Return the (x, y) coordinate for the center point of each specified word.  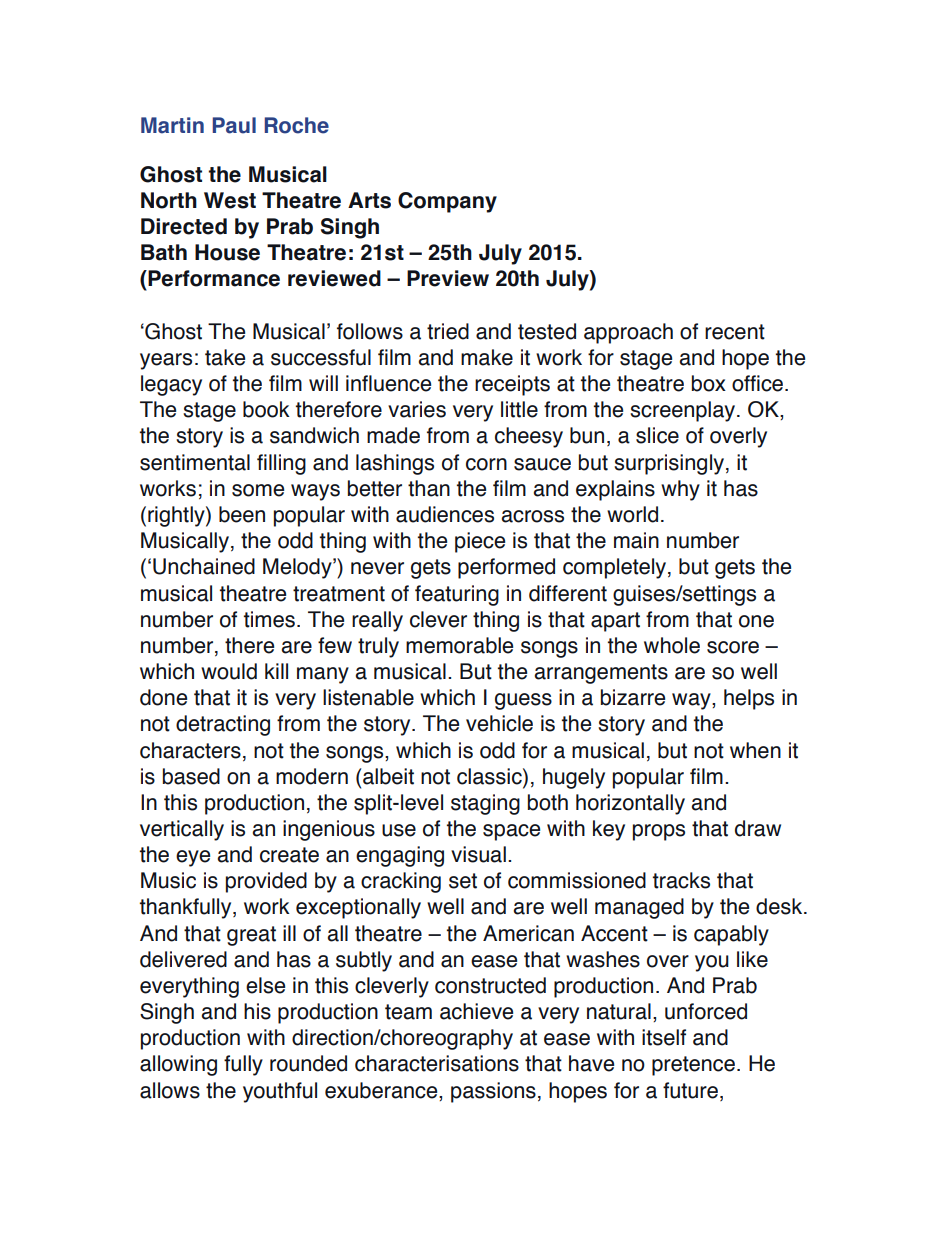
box (709, 383)
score (733, 647)
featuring (457, 595)
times (269, 619)
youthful (280, 1092)
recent (735, 332)
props (659, 832)
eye (193, 858)
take (225, 357)
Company (447, 202)
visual (478, 854)
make (487, 357)
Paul (234, 125)
